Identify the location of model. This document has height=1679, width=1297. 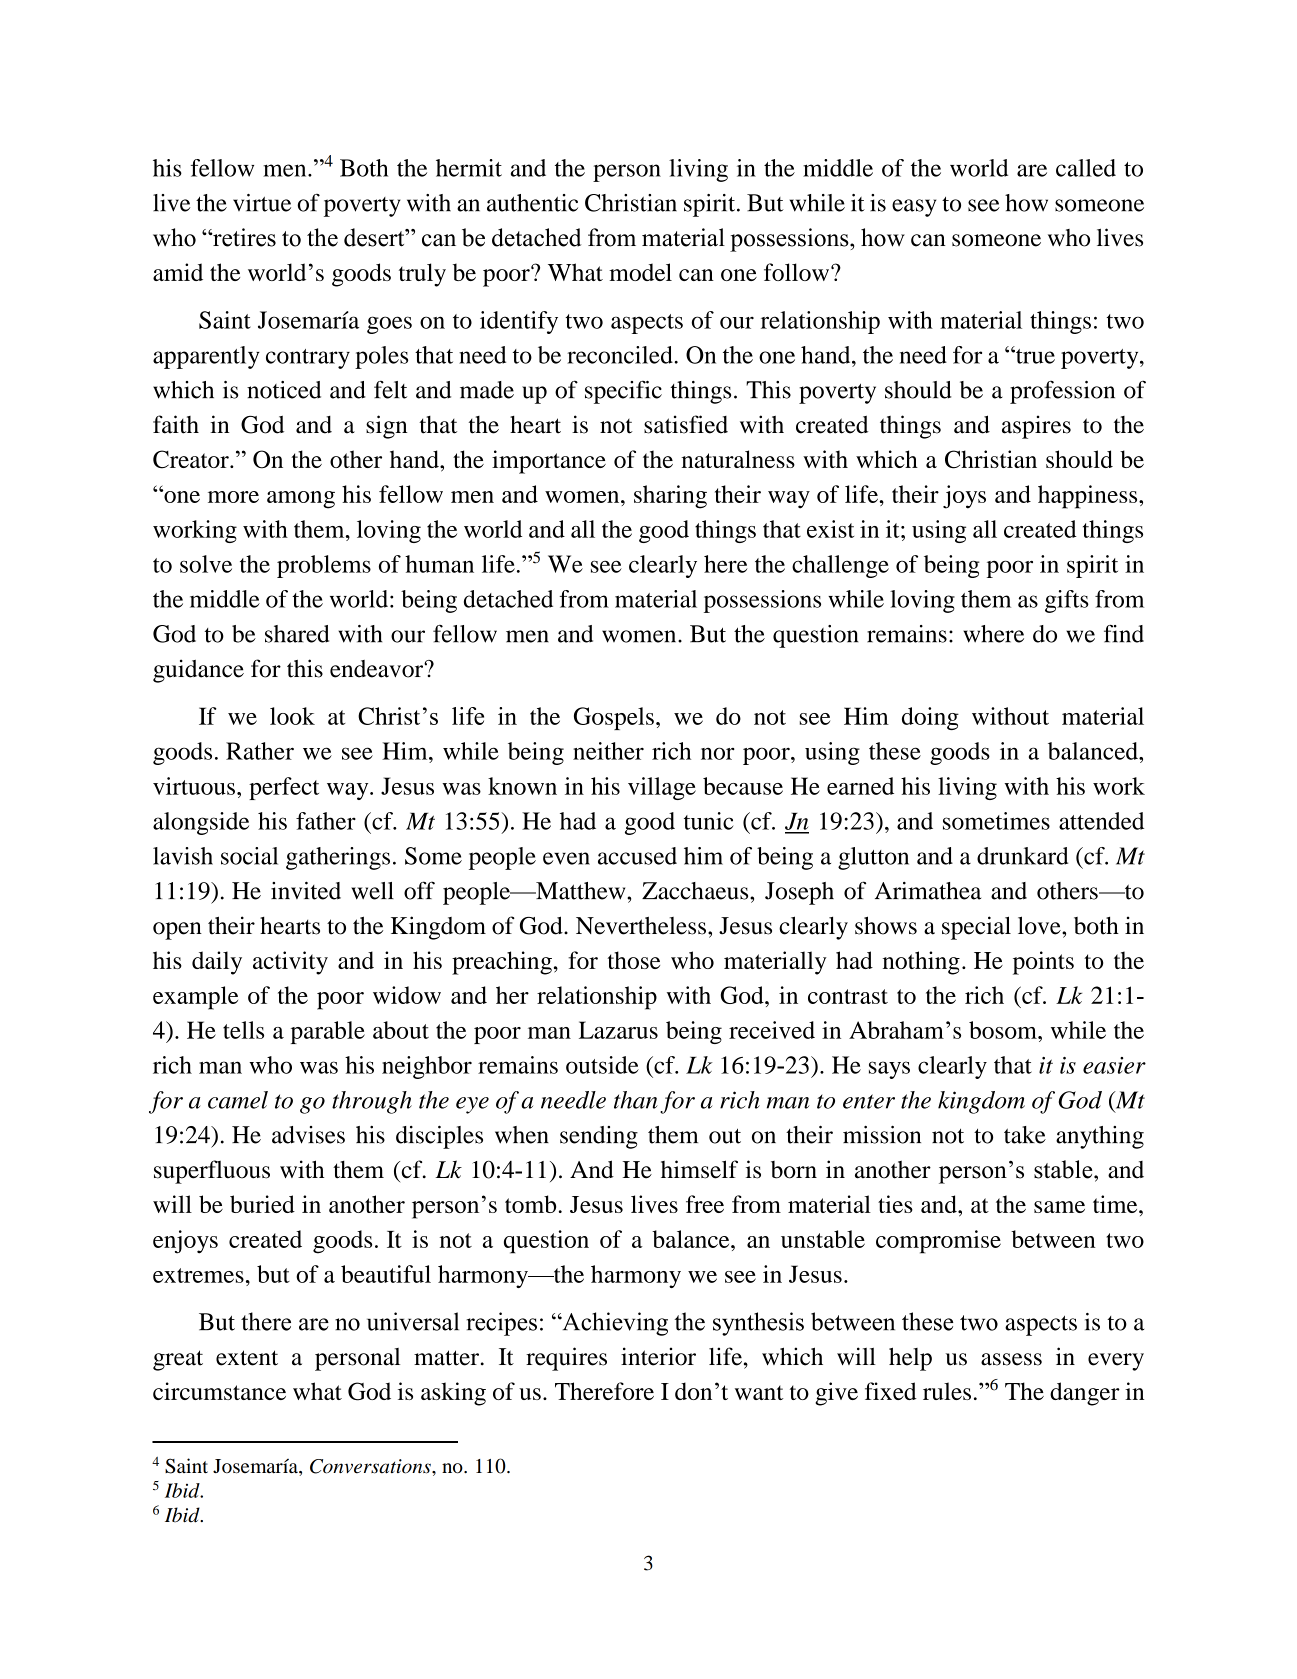
(640, 272).
